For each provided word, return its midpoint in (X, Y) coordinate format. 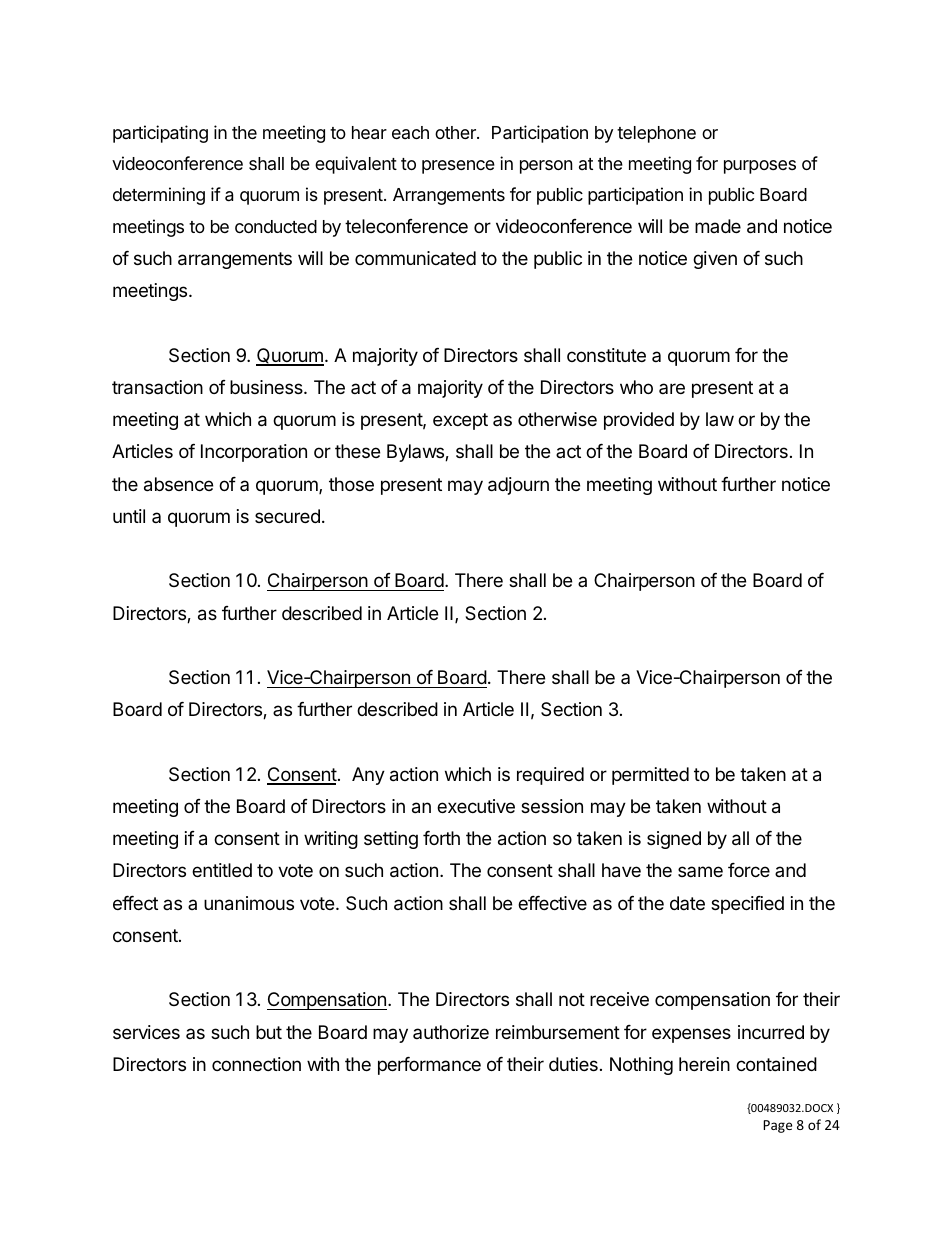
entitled (222, 870)
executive (476, 806)
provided (639, 421)
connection (256, 1064)
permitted (650, 776)
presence (458, 167)
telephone (656, 134)
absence (178, 484)
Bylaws (416, 453)
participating (160, 134)
